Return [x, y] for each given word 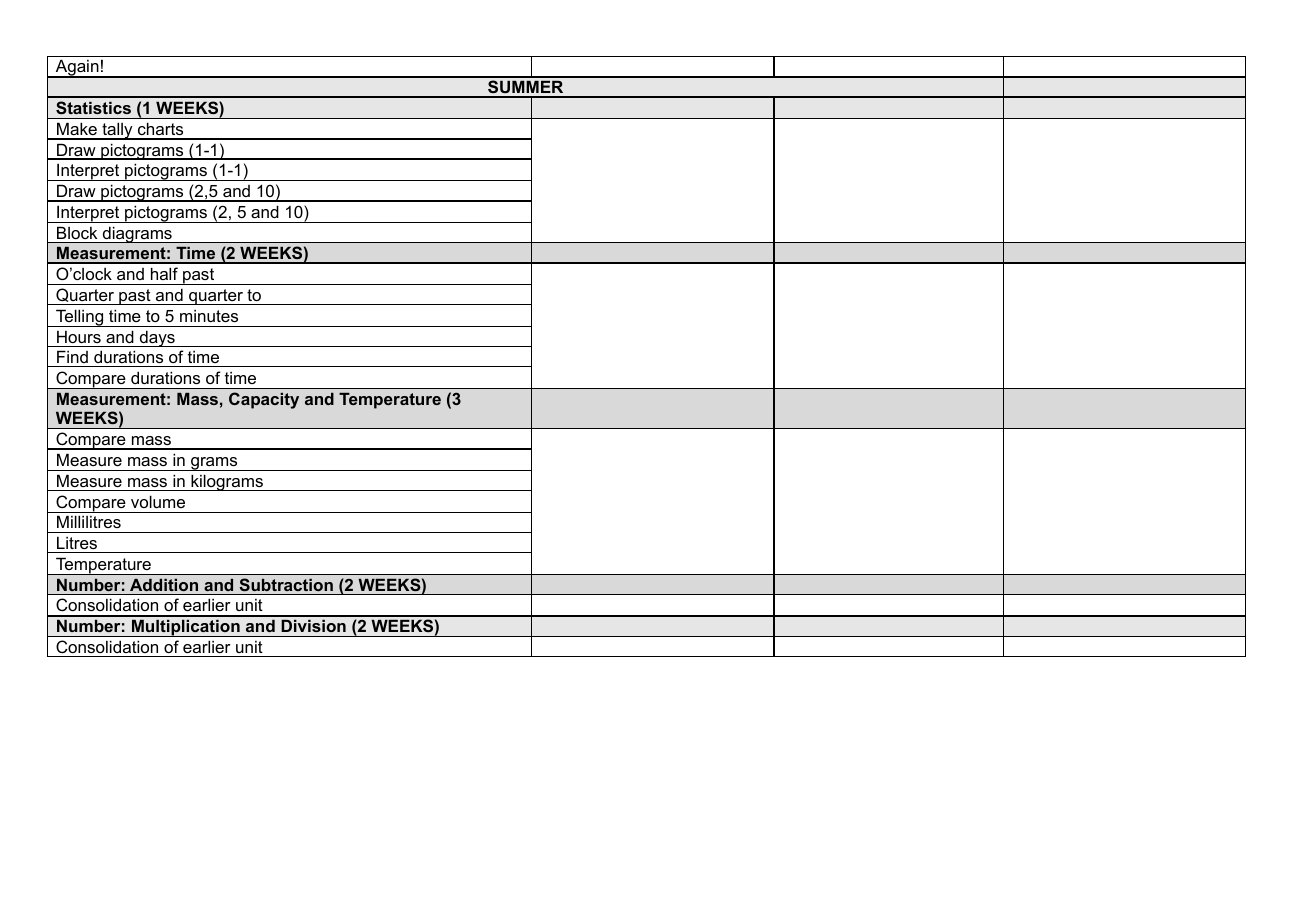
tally [117, 131]
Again [77, 69]
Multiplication [186, 628]
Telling [80, 318]
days [157, 338]
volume [158, 501]
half [164, 273]
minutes [209, 316]
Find [72, 356]
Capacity [264, 400]
